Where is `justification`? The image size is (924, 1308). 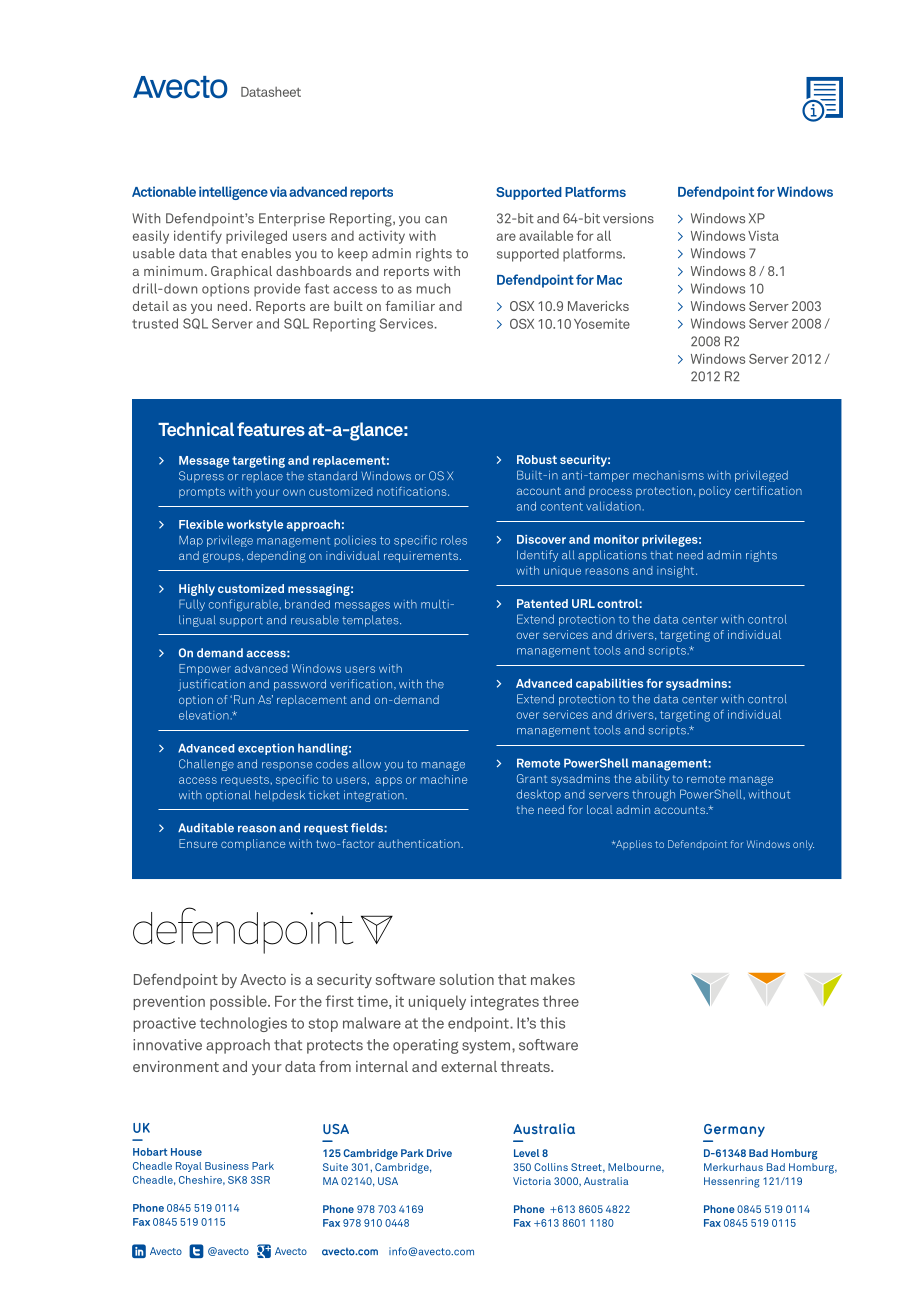 justification is located at coordinates (211, 685).
